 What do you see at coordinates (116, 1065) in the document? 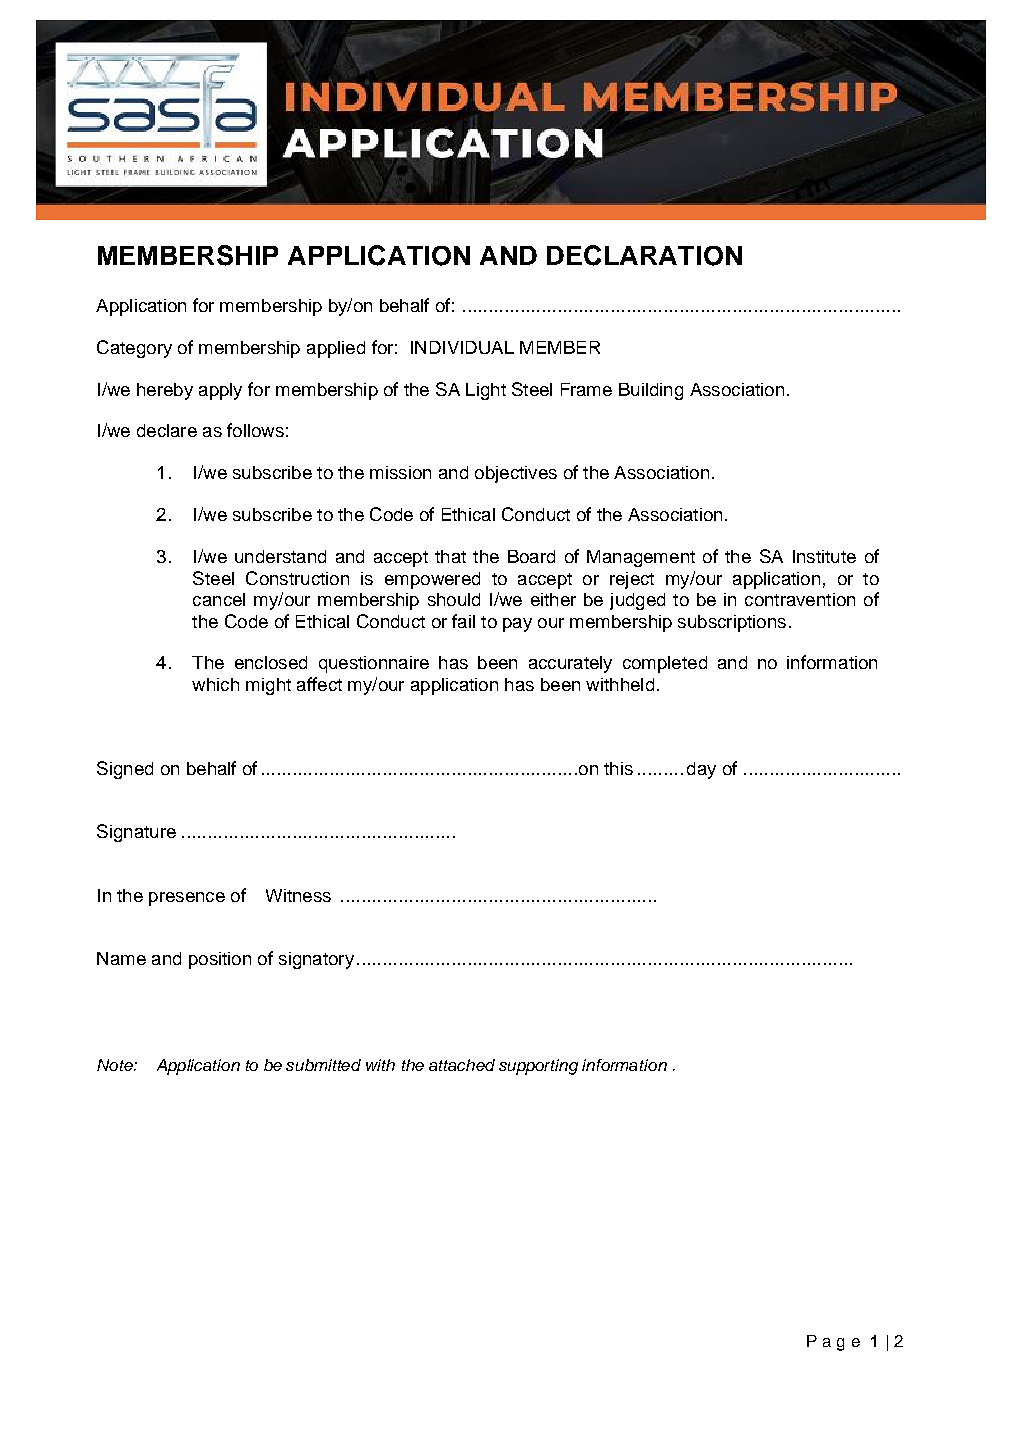
I see `Note` at bounding box center [116, 1065].
